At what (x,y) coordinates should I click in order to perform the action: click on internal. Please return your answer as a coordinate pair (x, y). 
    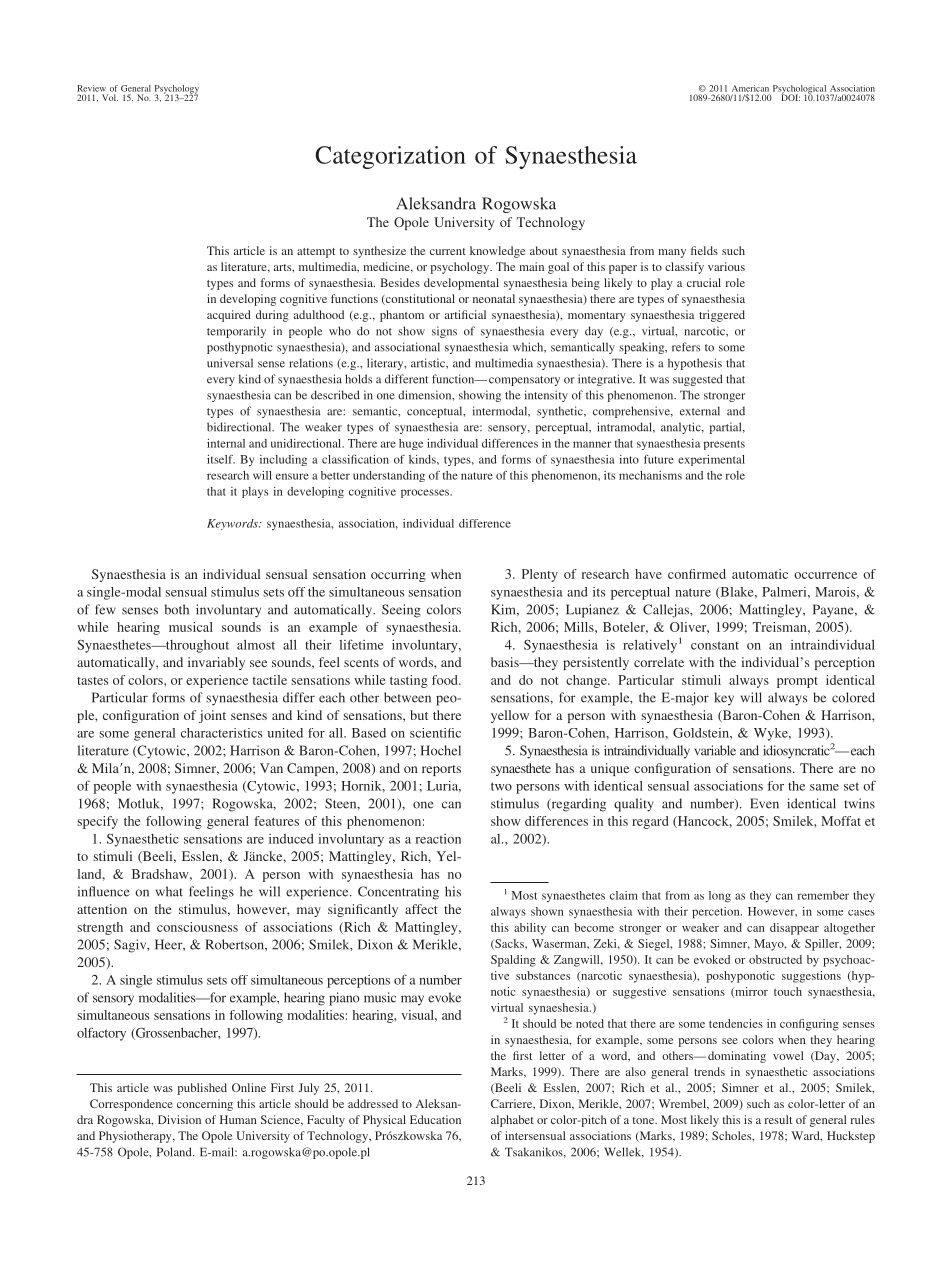
    Looking at the image, I should click on (226, 443).
